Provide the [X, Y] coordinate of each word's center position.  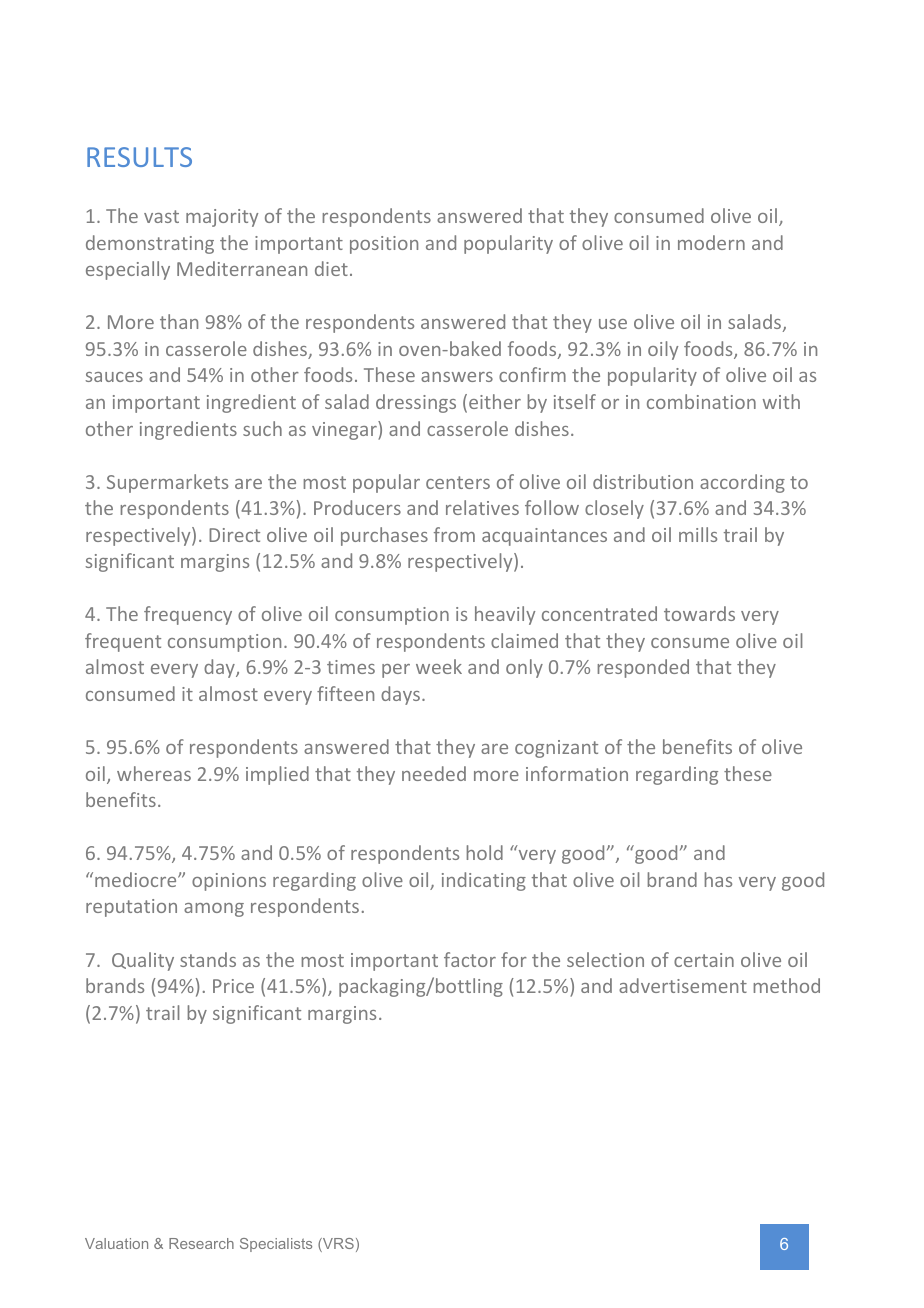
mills [698, 534]
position [384, 245]
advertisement [683, 985]
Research [201, 1243]
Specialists [276, 1245]
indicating [484, 881]
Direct [234, 535]
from [454, 534]
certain [704, 960]
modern [711, 242]
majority [222, 218]
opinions [229, 882]
